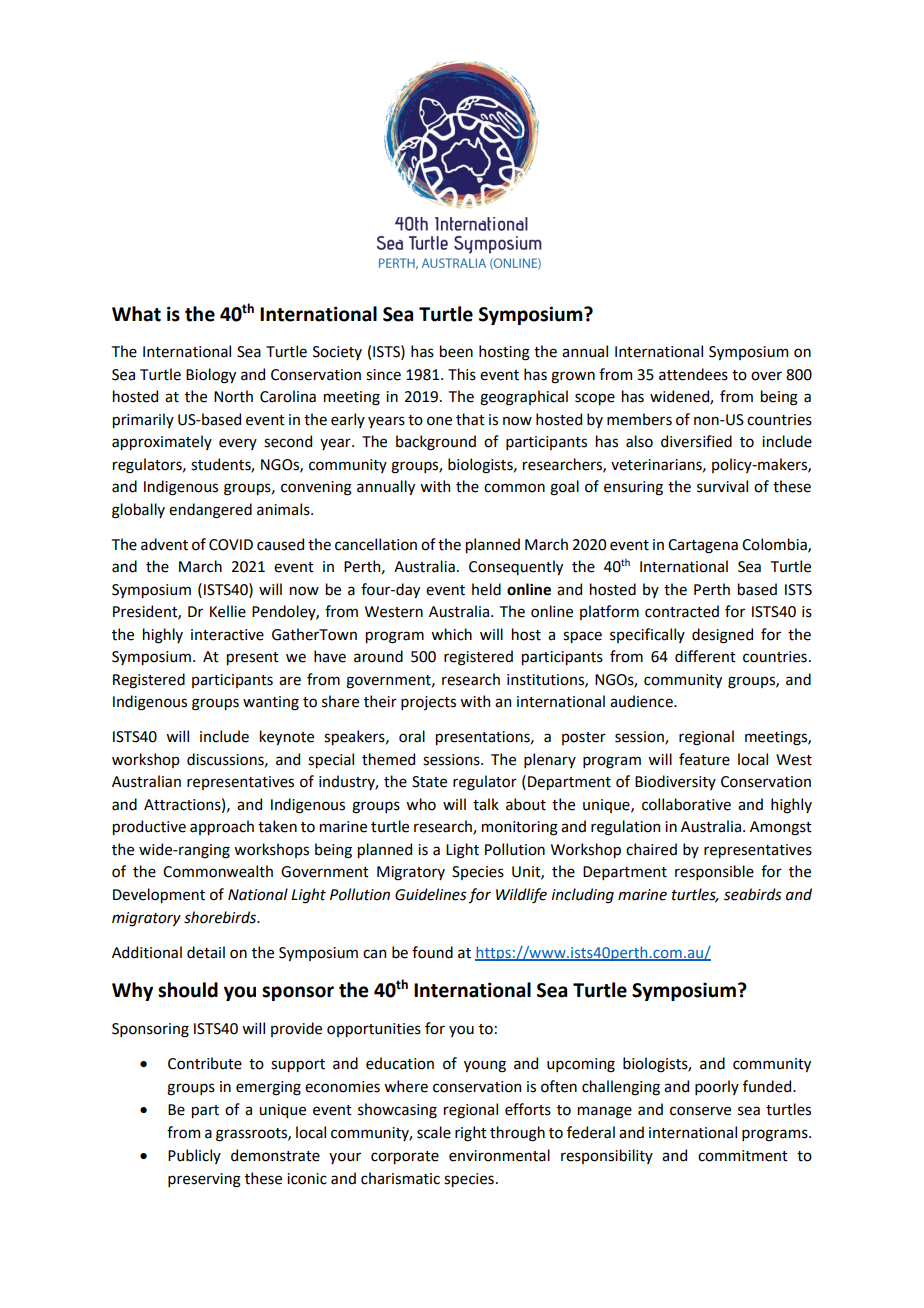 Image resolution: width=924 pixels, height=1308 pixels. What do you see at coordinates (693, 374) in the image?
I see `attendees` at bounding box center [693, 374].
